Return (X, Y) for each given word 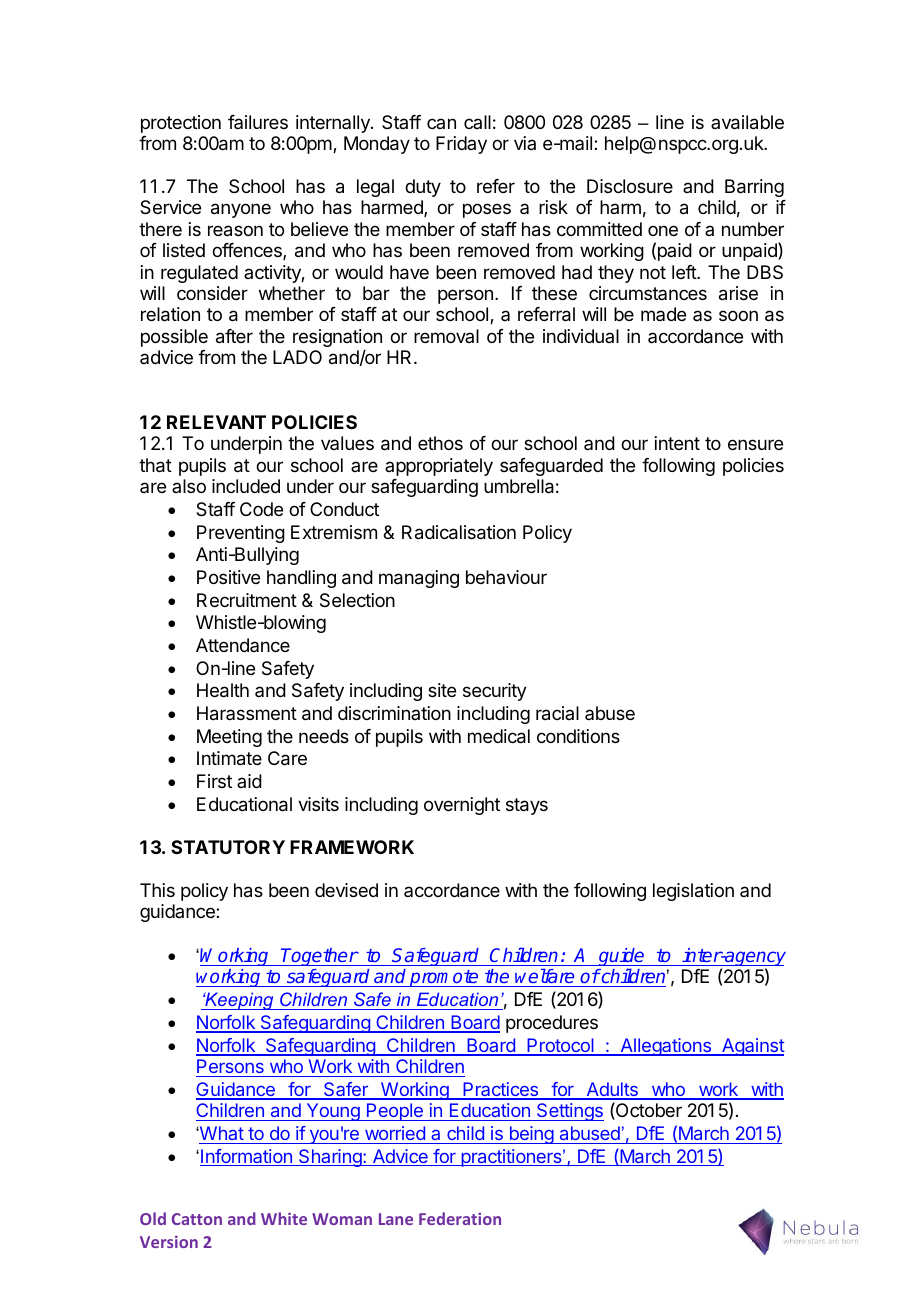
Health (223, 690)
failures (258, 122)
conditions (578, 736)
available (747, 122)
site (442, 690)
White (284, 1218)
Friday (461, 145)
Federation (460, 1218)
